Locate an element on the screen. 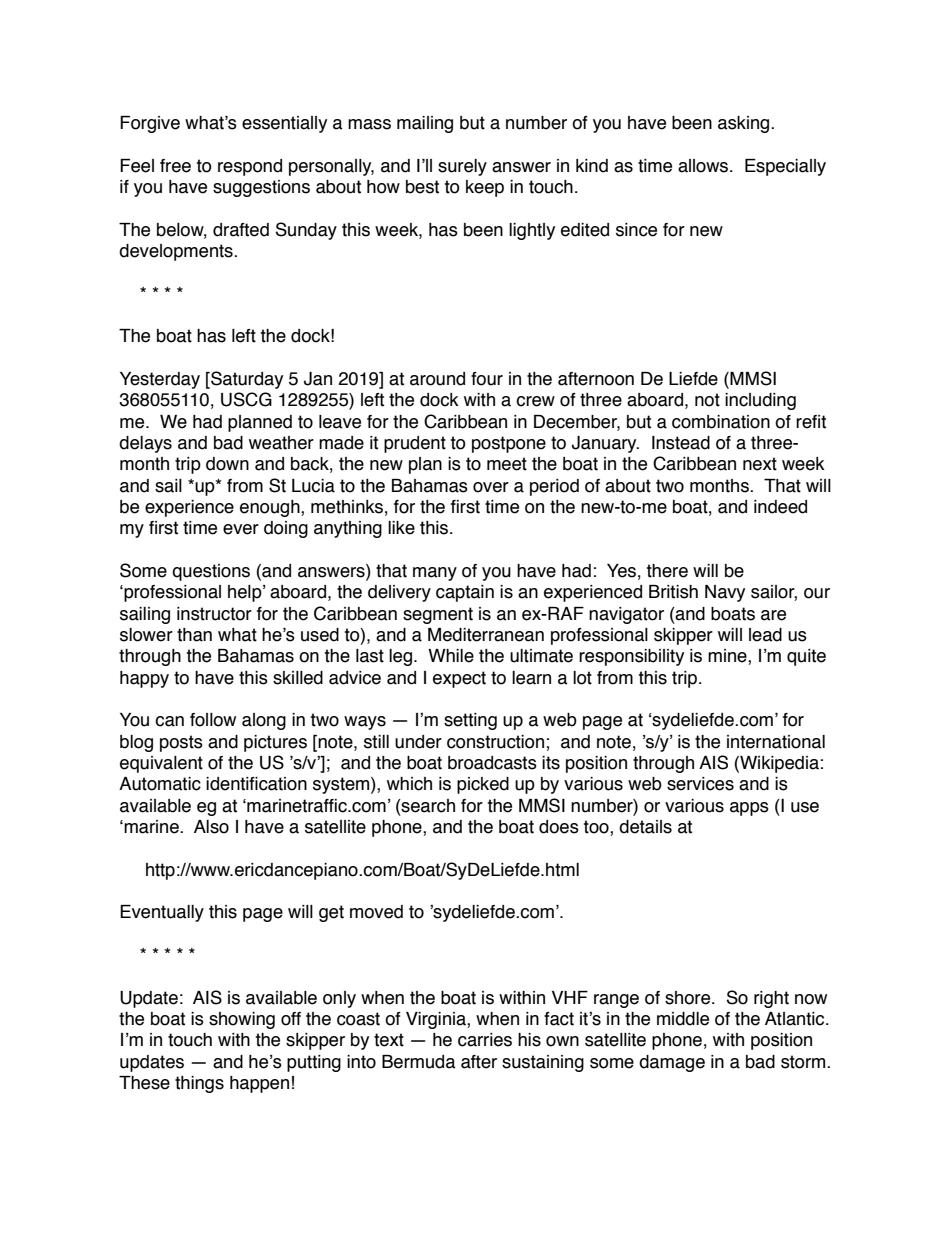  things is located at coordinates (199, 1084).
